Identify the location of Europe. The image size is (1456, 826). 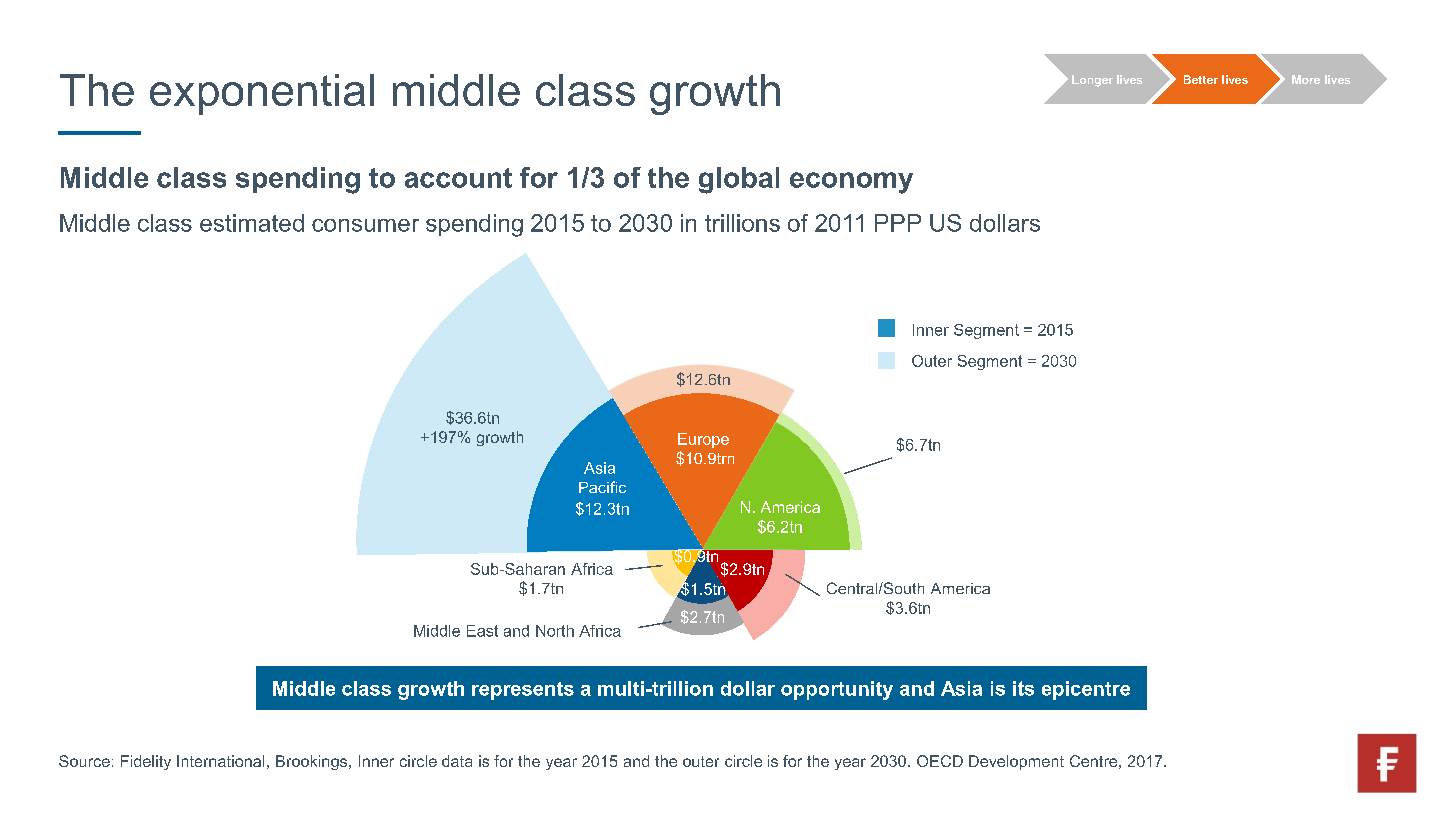
(703, 440).
